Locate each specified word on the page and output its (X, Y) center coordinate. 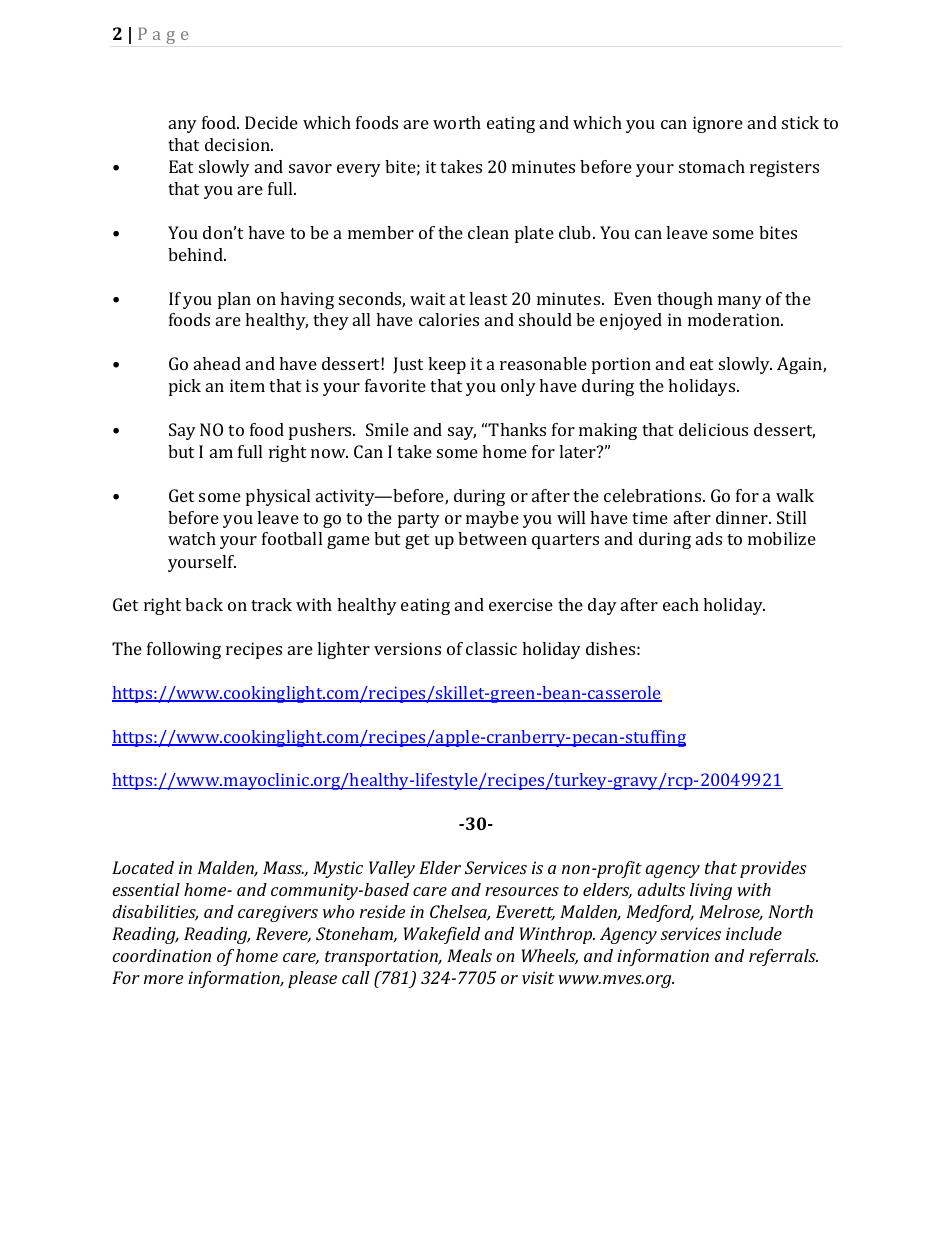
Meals (469, 955)
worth (457, 122)
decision (238, 144)
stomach (712, 166)
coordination (162, 955)
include (754, 933)
